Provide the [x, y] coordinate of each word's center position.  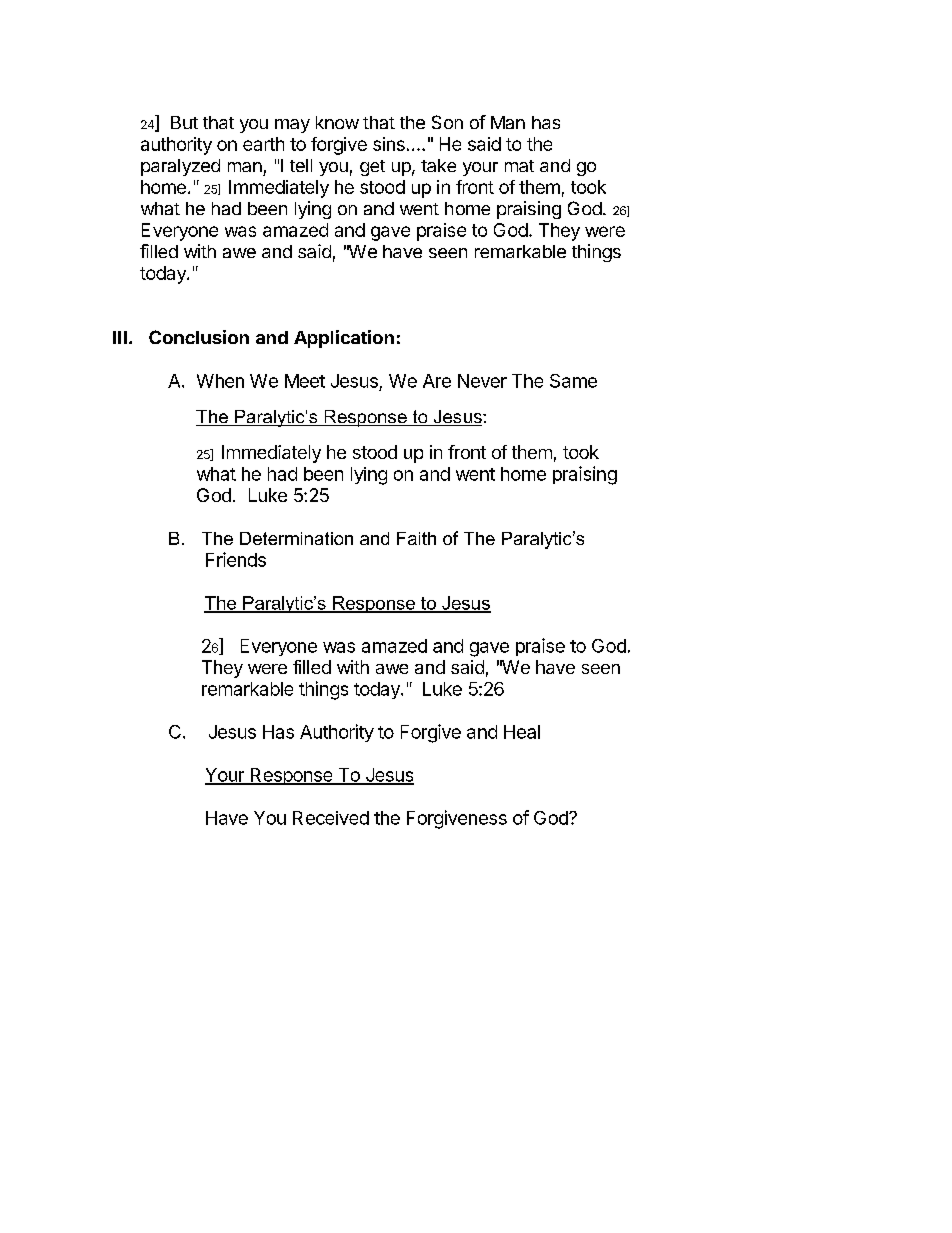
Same [573, 381]
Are [437, 381]
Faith [416, 538]
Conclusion [199, 337]
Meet [305, 381]
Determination [296, 538]
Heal [522, 732]
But [184, 122]
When [220, 381]
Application [344, 339]
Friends [236, 559]
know [337, 122]
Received [331, 818]
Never [482, 381]
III [120, 337]
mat [519, 166]
